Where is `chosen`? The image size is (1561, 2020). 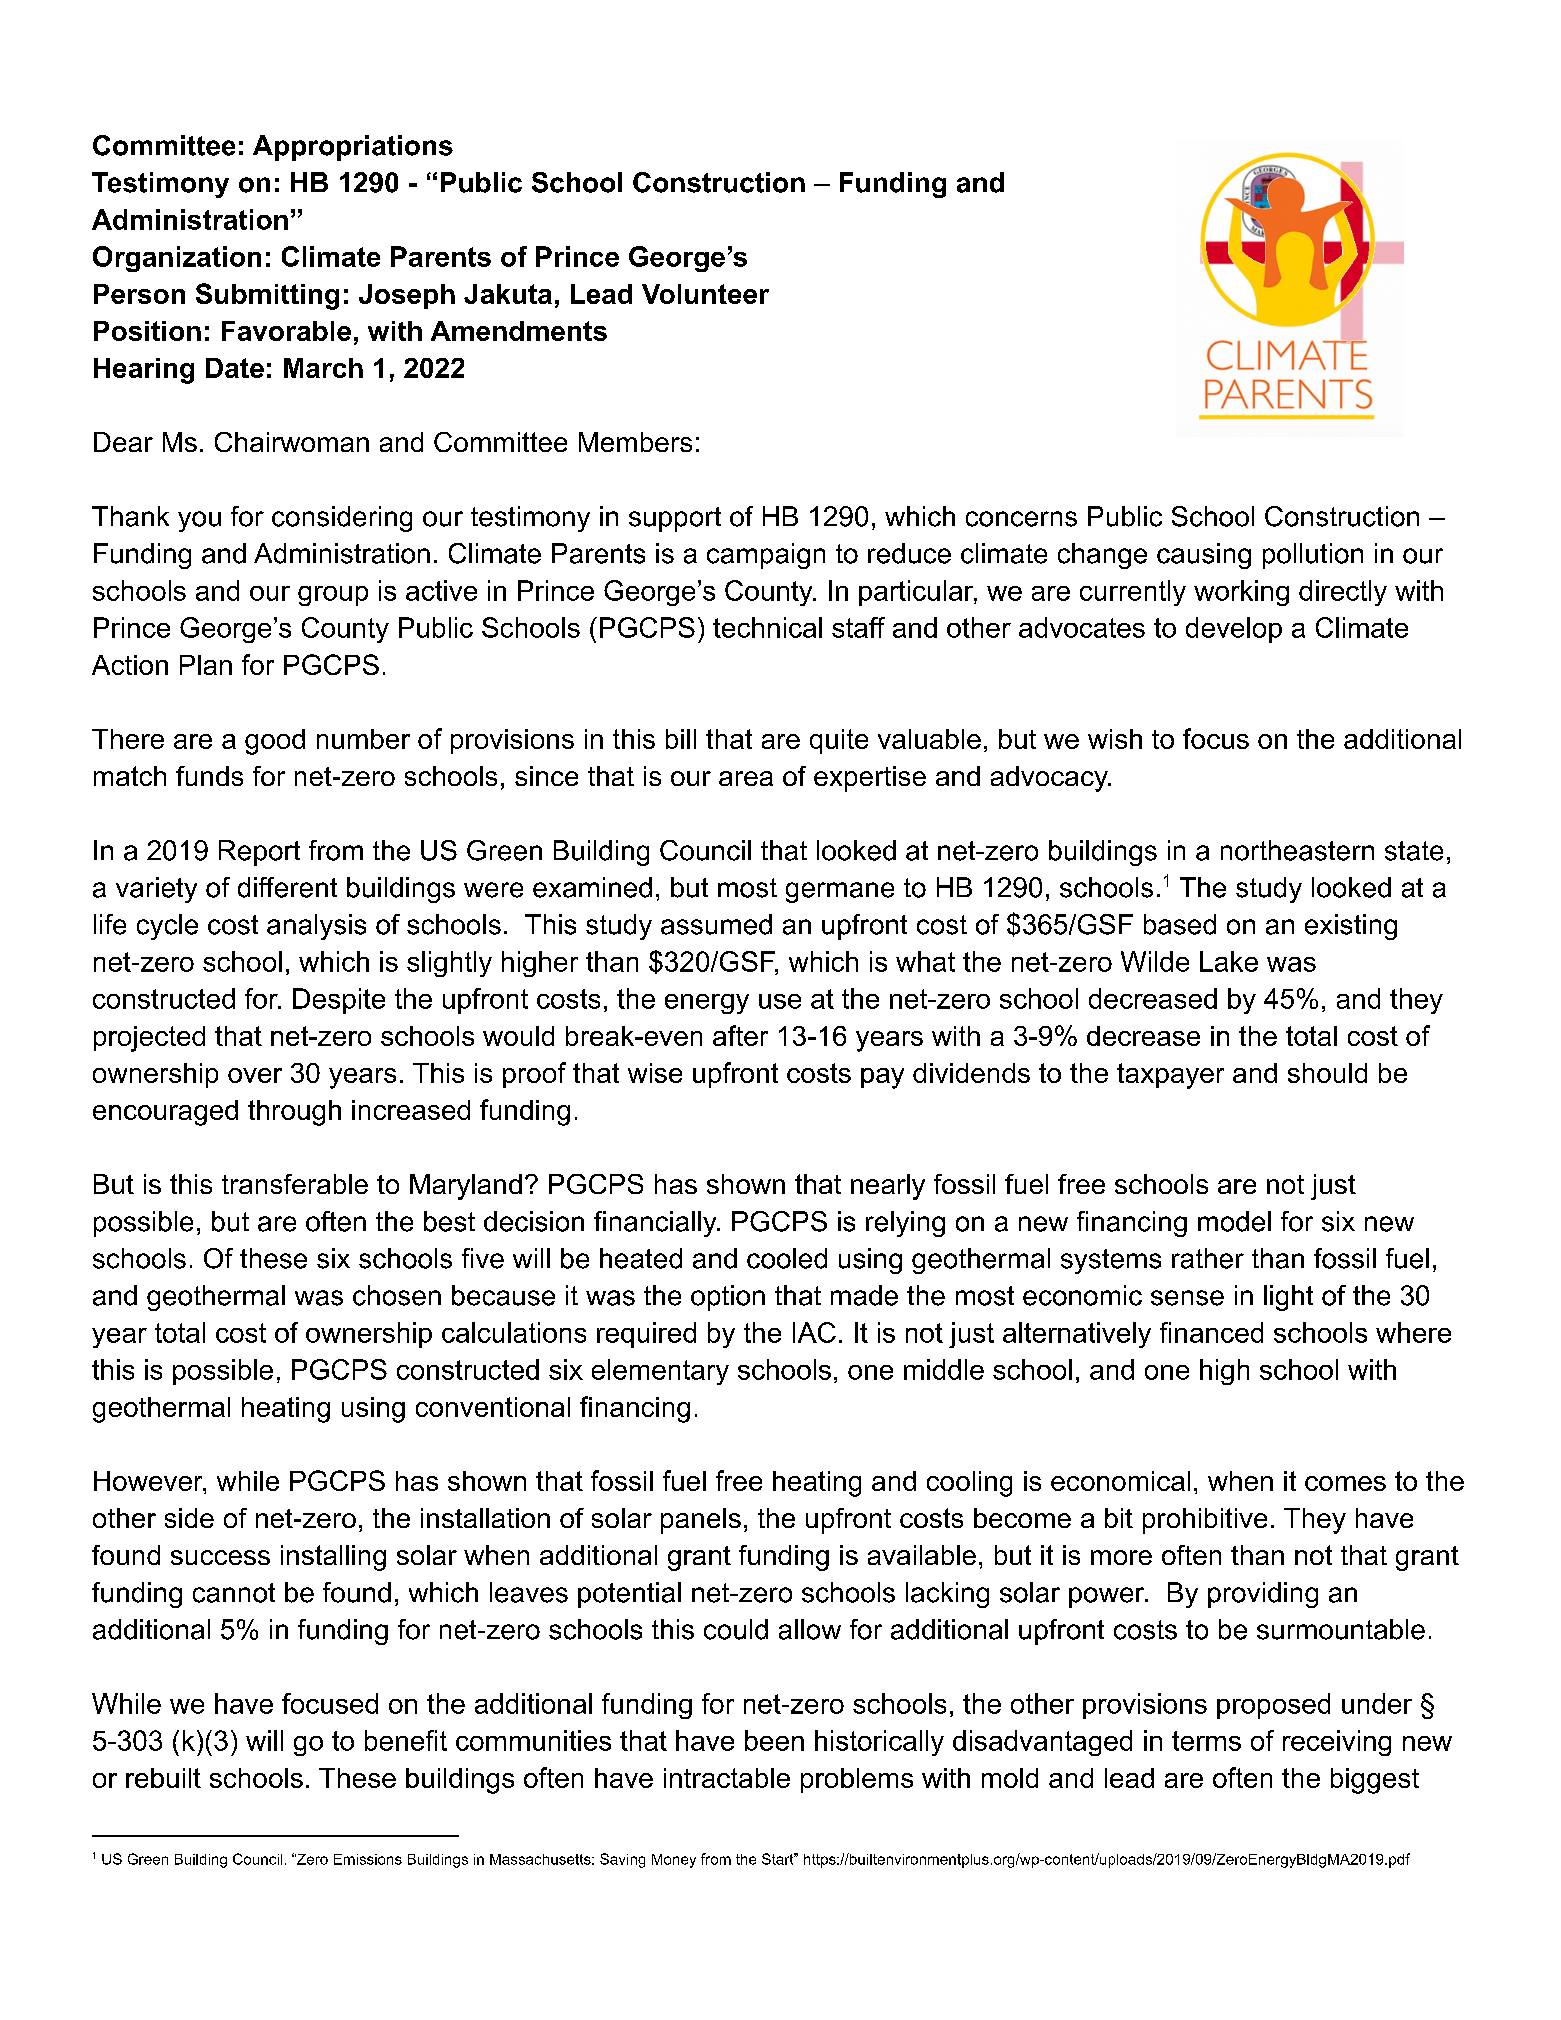 chosen is located at coordinates (397, 1295).
